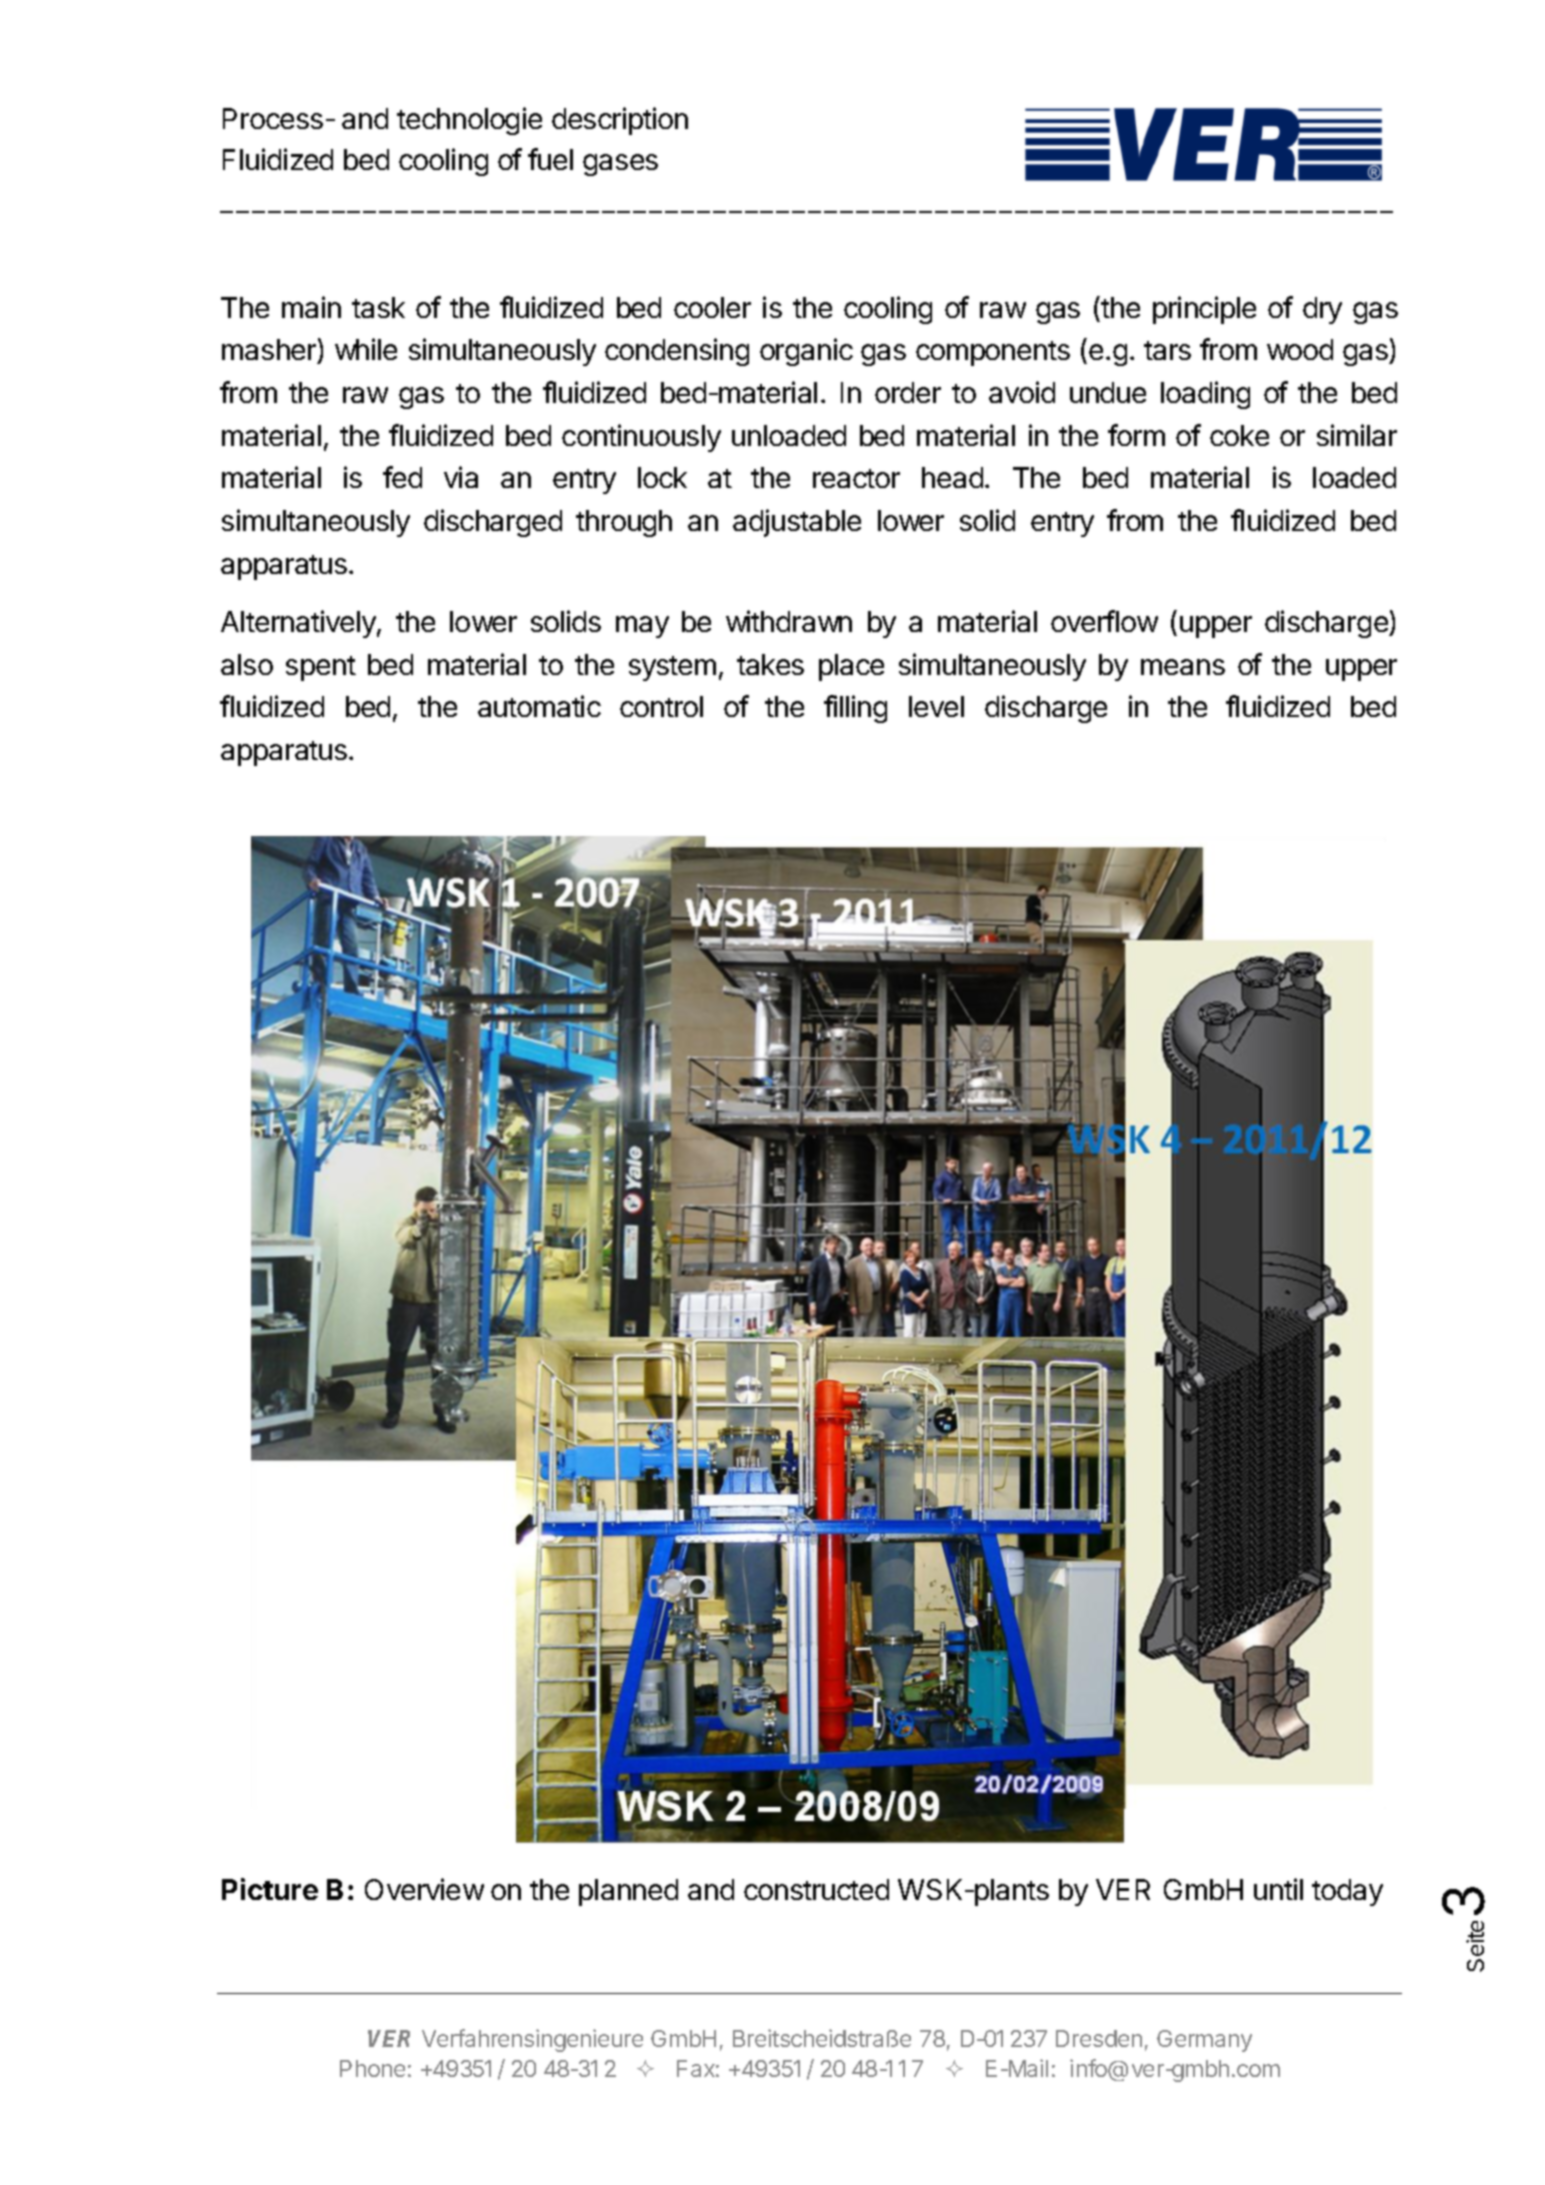 Image resolution: width=1545 pixels, height=2185 pixels. Describe the element at coordinates (372, 2068) in the document. I see `Phone` at that location.
